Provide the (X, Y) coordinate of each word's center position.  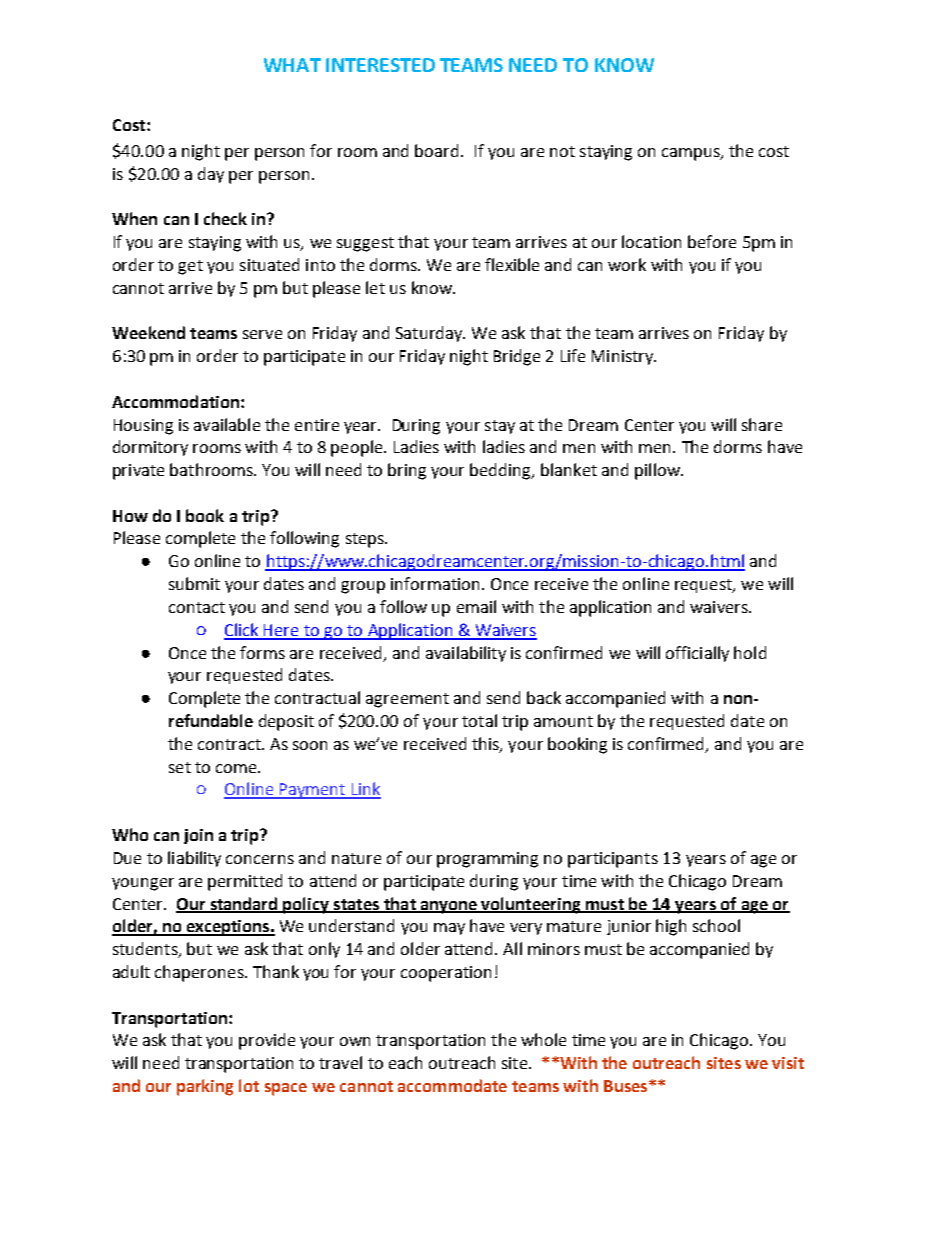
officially (697, 654)
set (180, 767)
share (762, 424)
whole (543, 1039)
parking (205, 1087)
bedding (502, 471)
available (227, 424)
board (436, 150)
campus (692, 154)
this (486, 744)
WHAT (292, 65)
